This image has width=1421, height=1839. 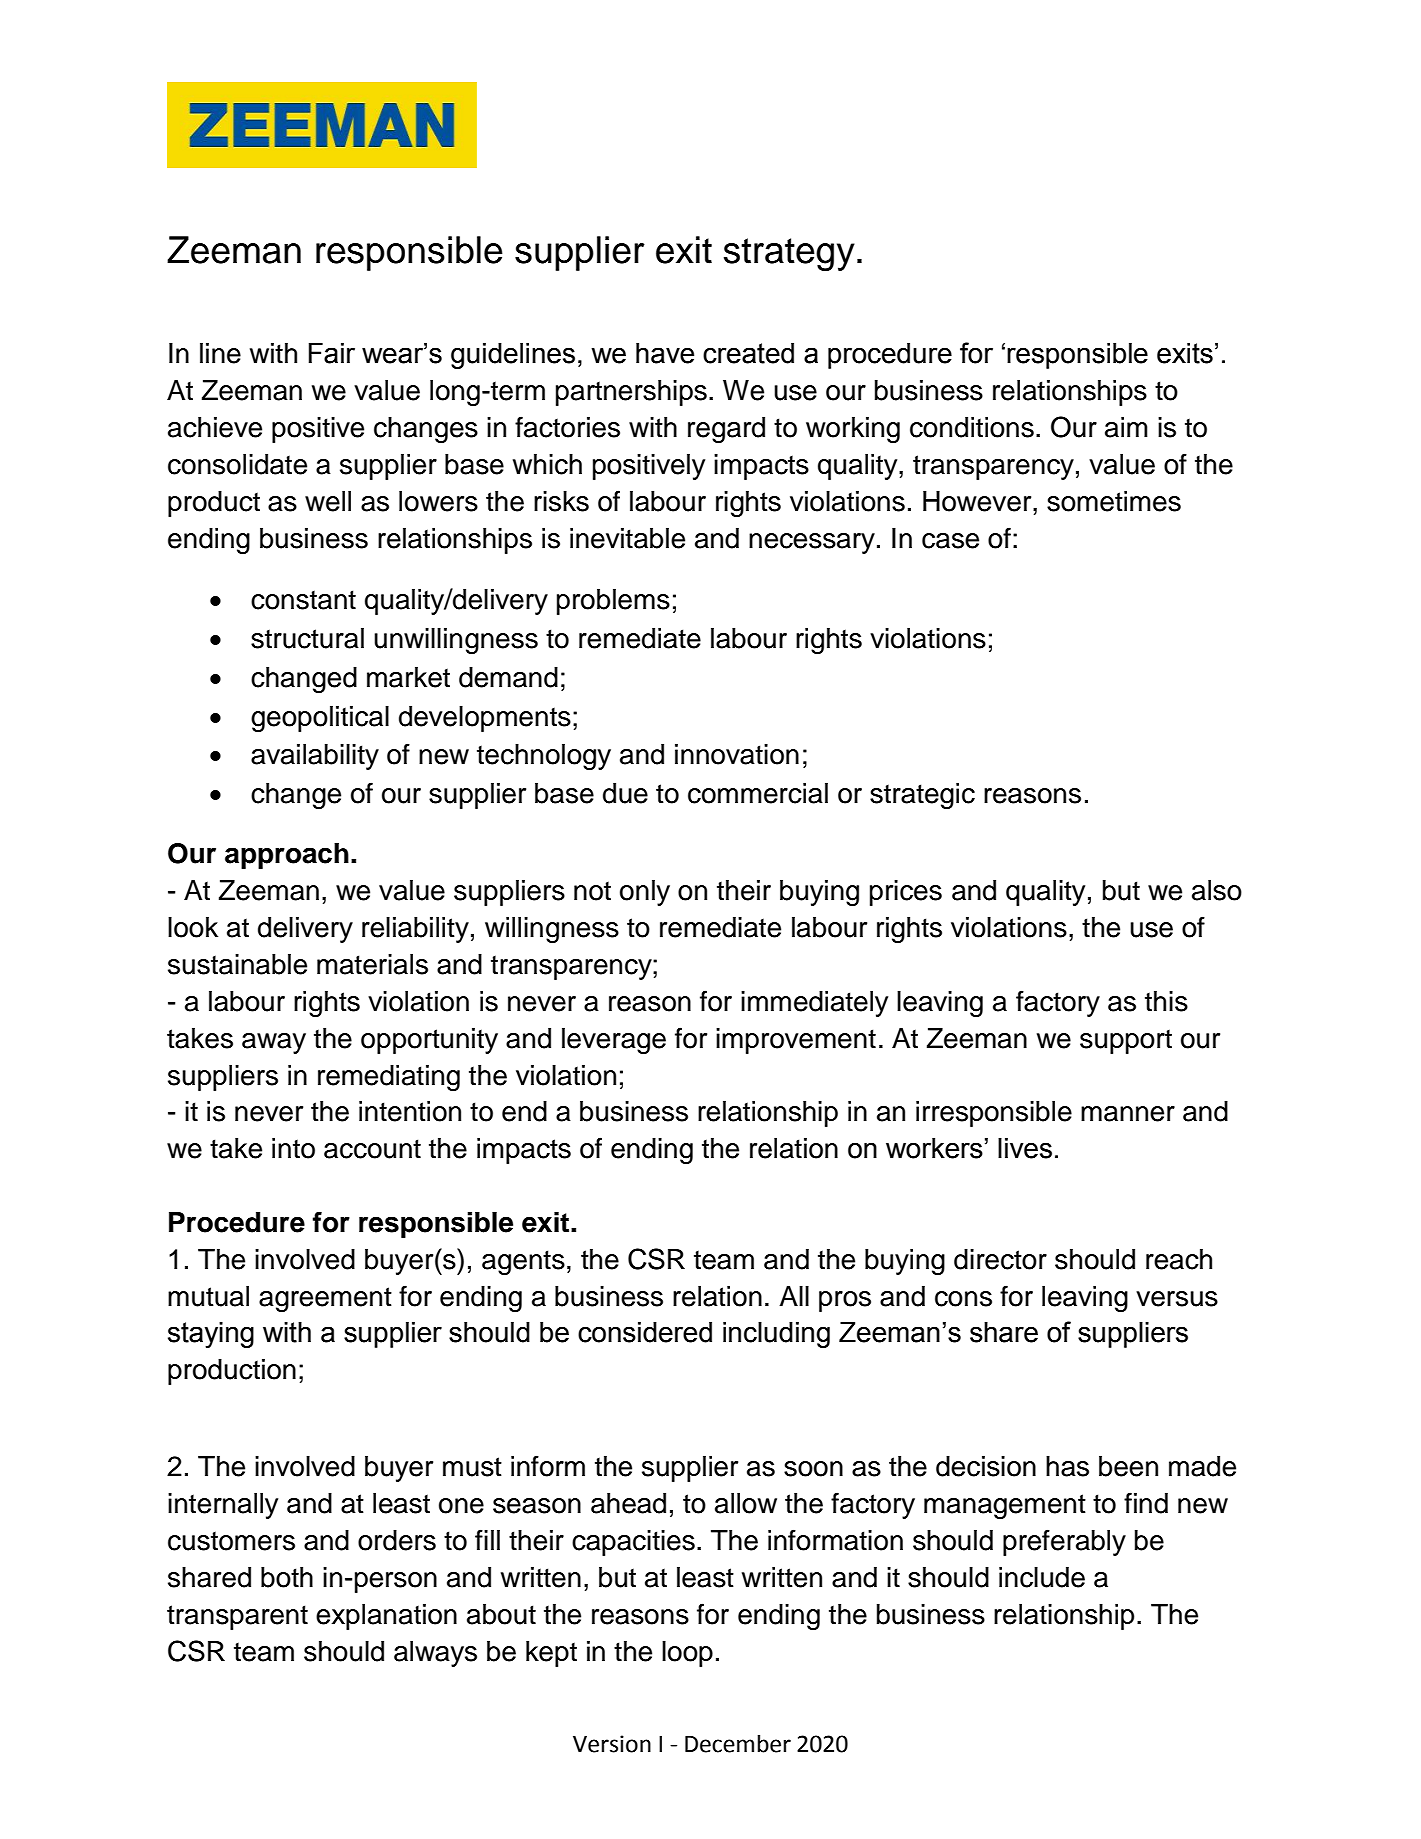 What do you see at coordinates (687, 1654) in the image?
I see `loop` at bounding box center [687, 1654].
